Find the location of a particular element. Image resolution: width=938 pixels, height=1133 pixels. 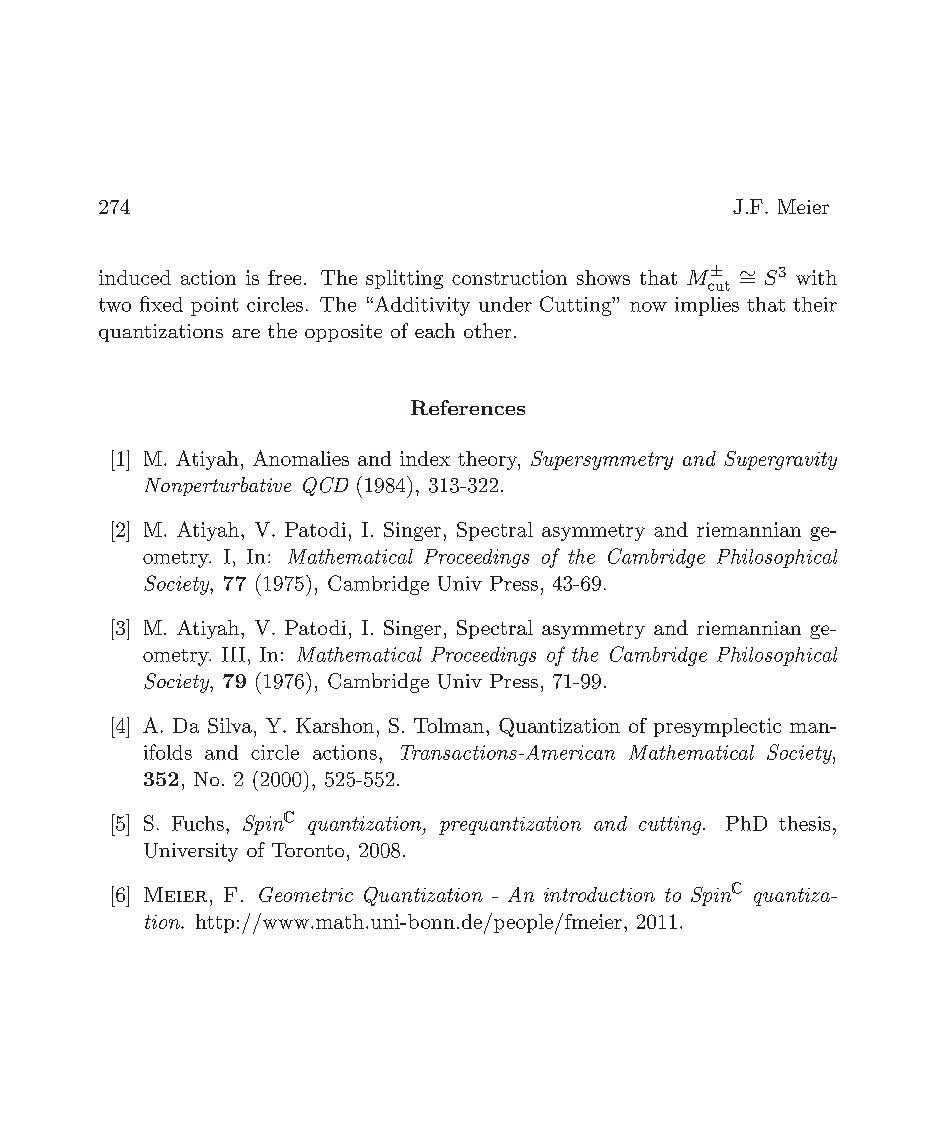

implies is located at coordinates (707, 306).
